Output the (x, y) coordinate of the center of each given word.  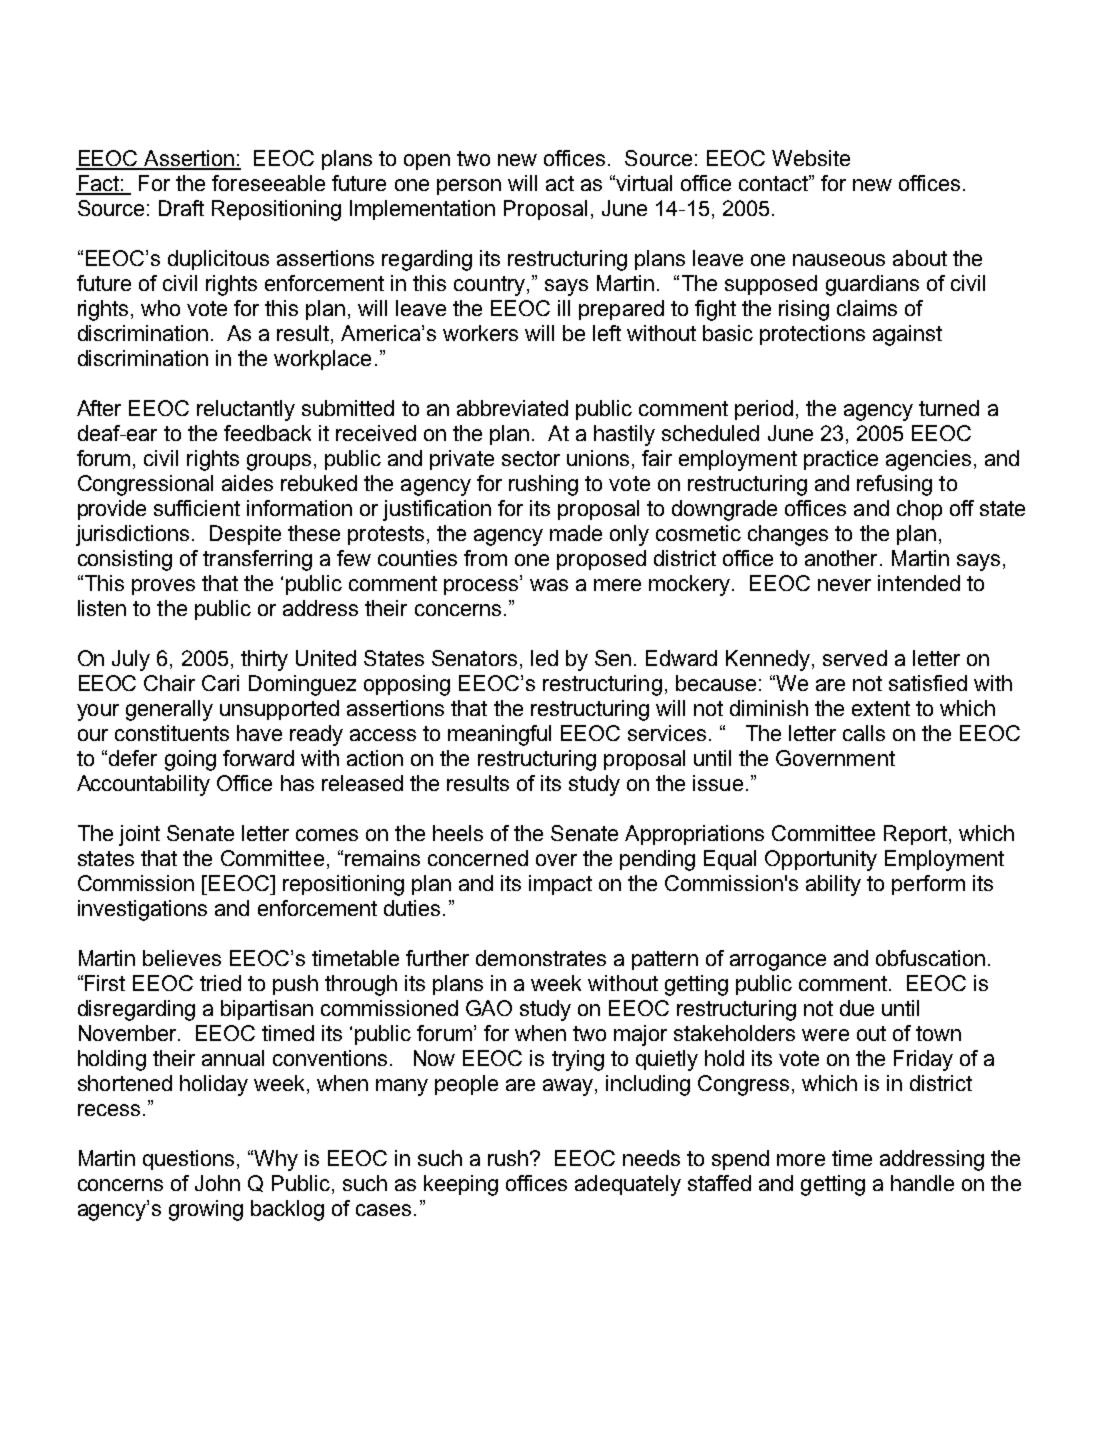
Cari (220, 683)
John (217, 1183)
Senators (474, 658)
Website (811, 158)
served (855, 658)
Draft (181, 208)
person (469, 187)
